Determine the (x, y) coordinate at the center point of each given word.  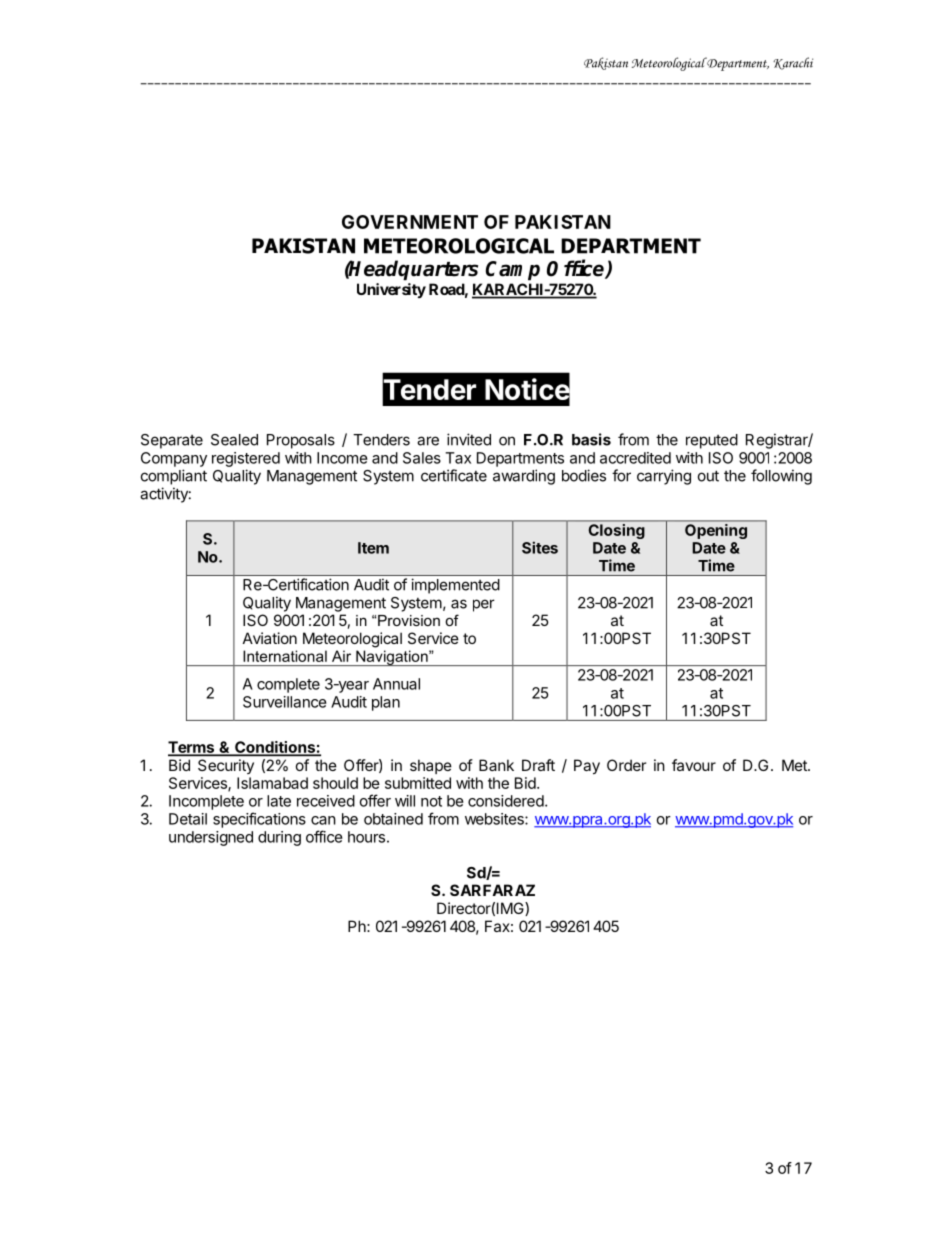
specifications (259, 820)
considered (506, 801)
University (391, 290)
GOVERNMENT (410, 222)
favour (694, 765)
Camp (513, 271)
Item (373, 548)
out (708, 476)
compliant (174, 477)
